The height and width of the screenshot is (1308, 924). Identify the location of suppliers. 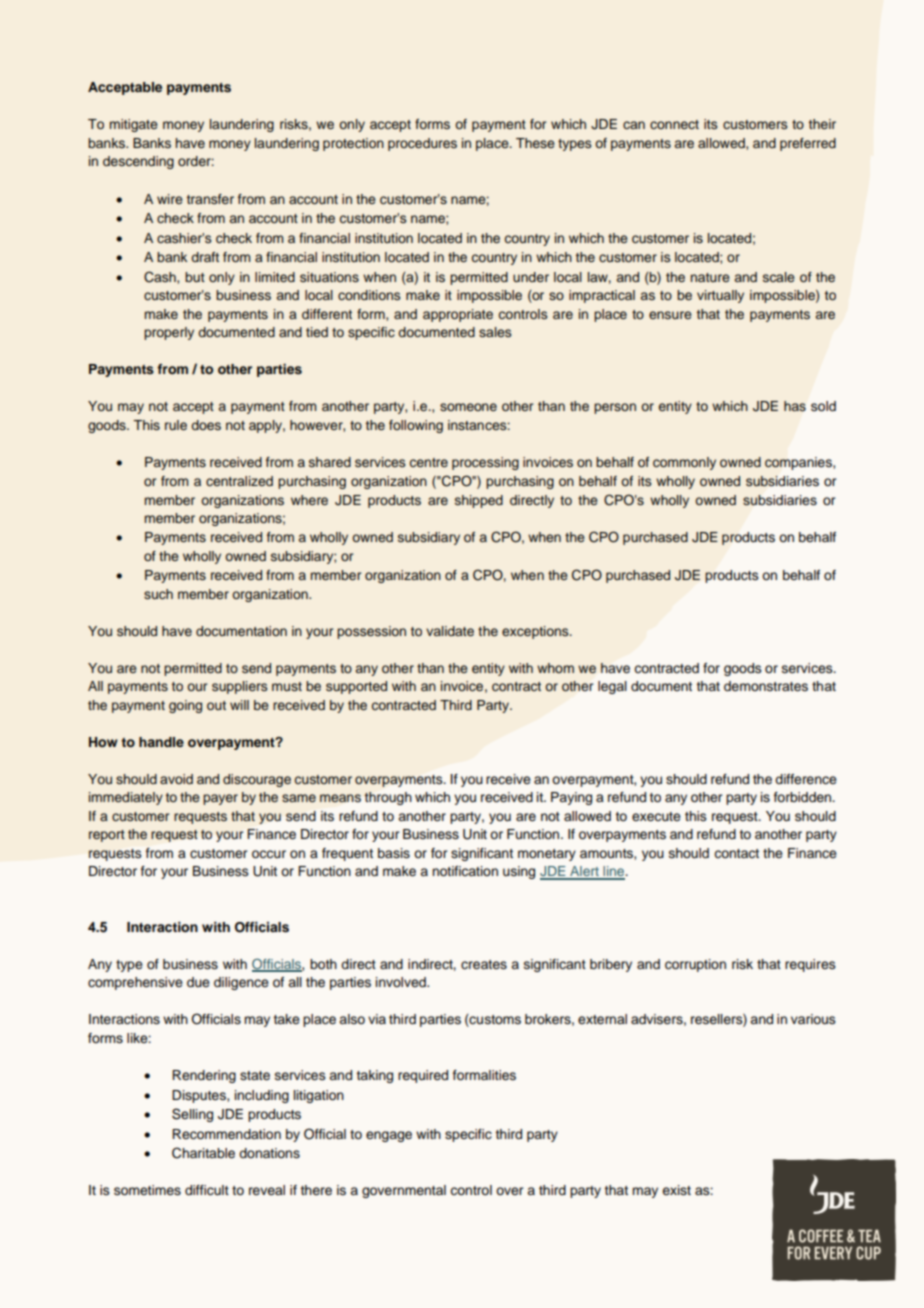
(239, 687).
